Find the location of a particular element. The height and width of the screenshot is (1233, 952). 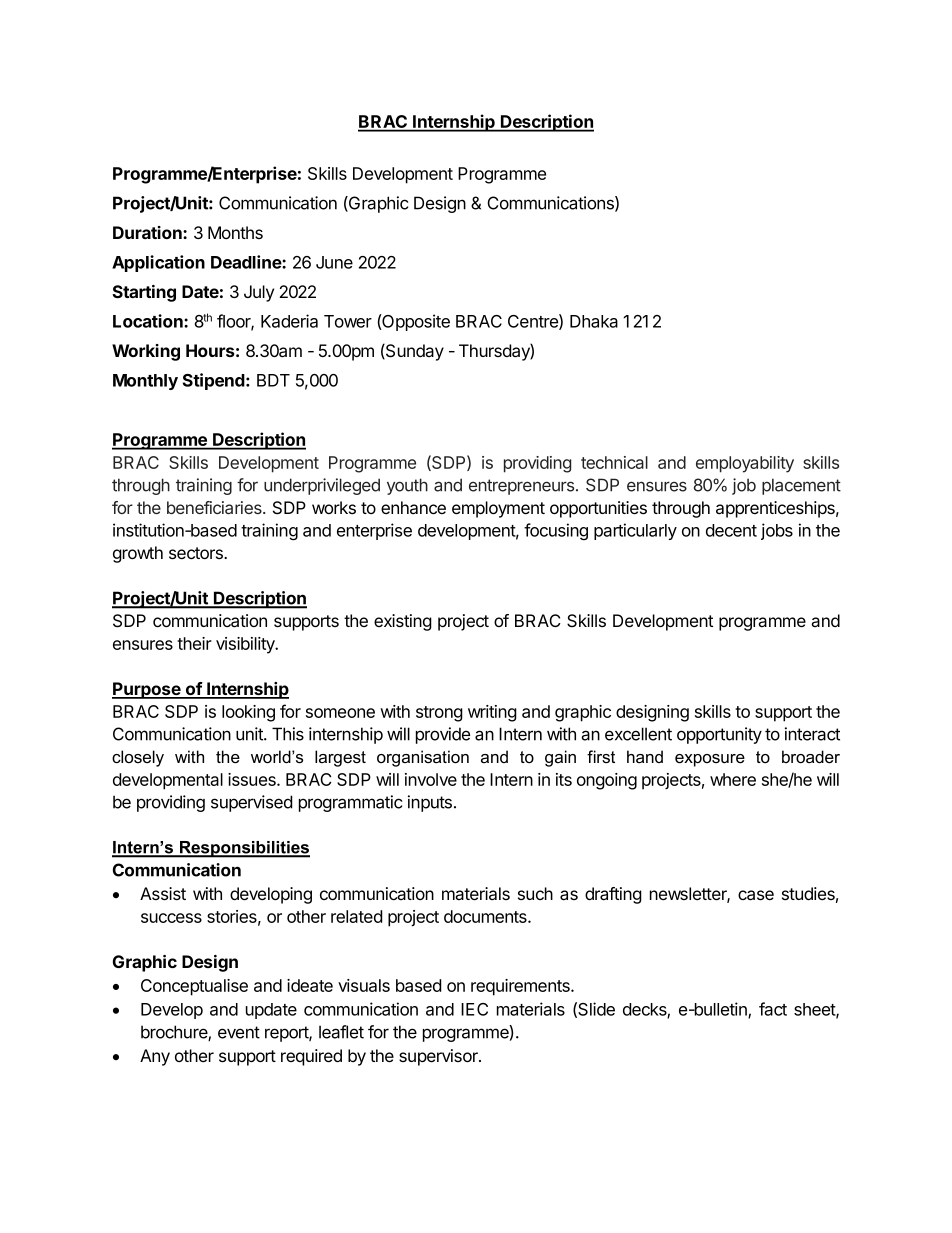

involve is located at coordinates (431, 779).
